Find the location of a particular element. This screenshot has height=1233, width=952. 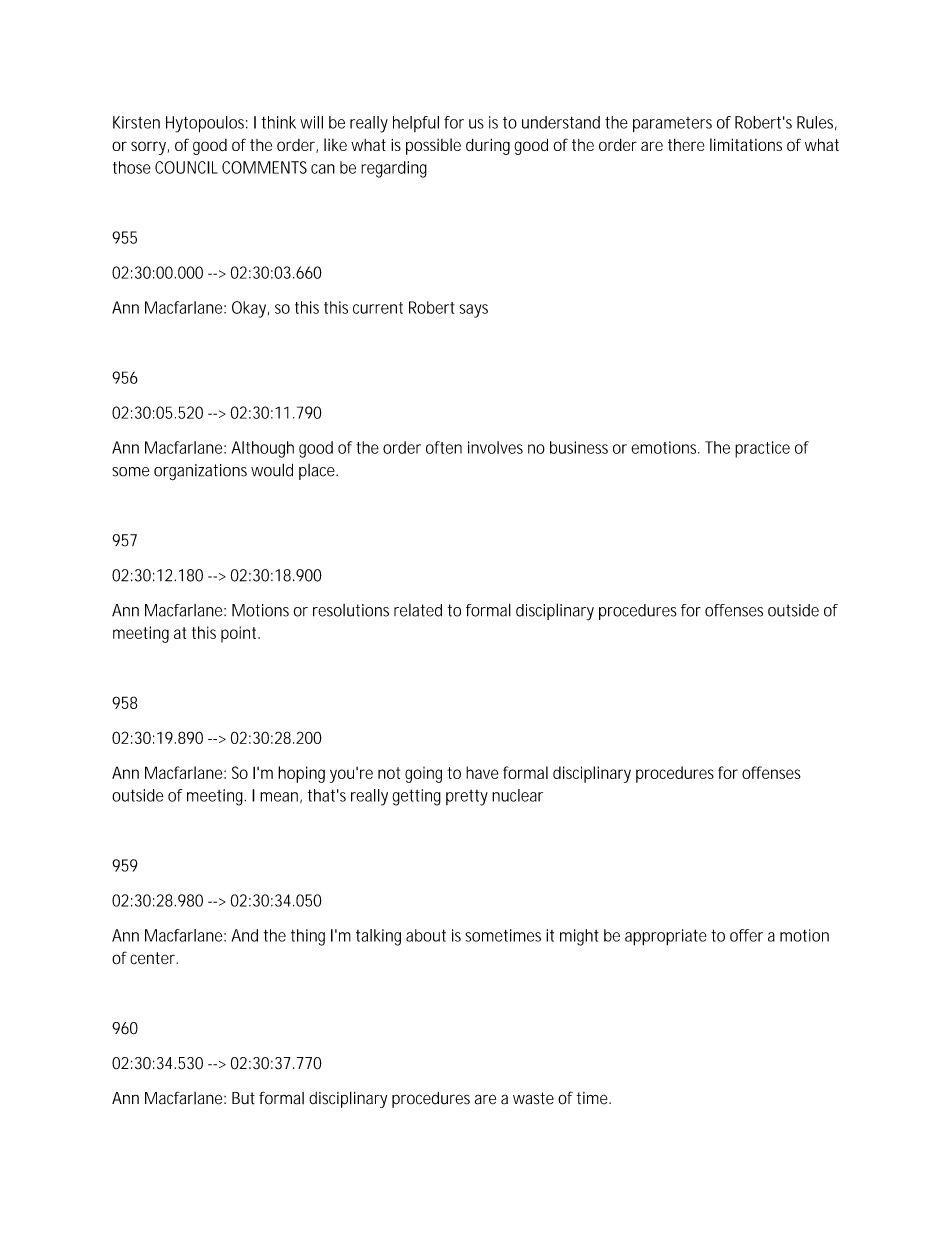

practice is located at coordinates (762, 449).
